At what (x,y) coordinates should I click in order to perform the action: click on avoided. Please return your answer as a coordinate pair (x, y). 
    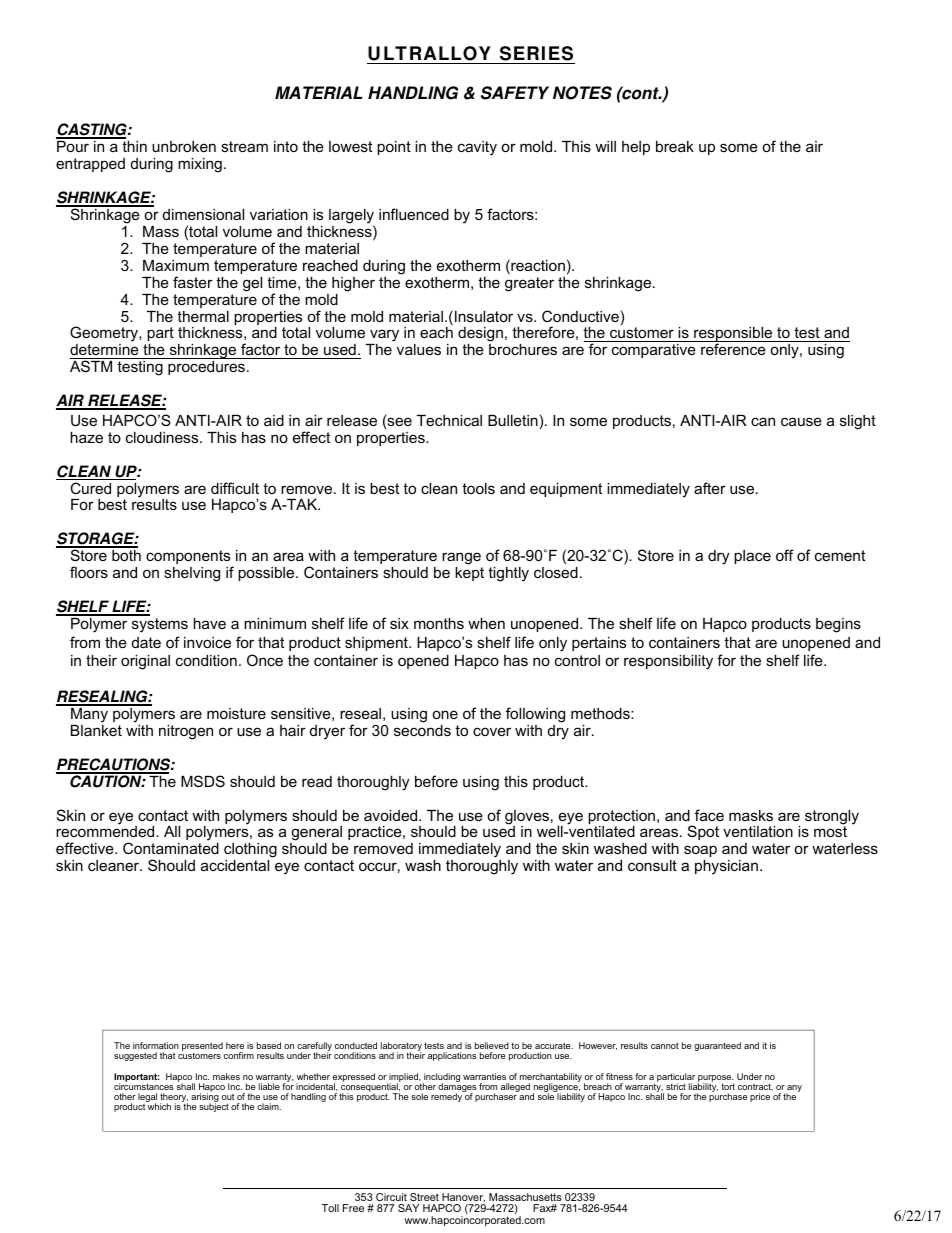
    Looking at the image, I should click on (392, 815).
